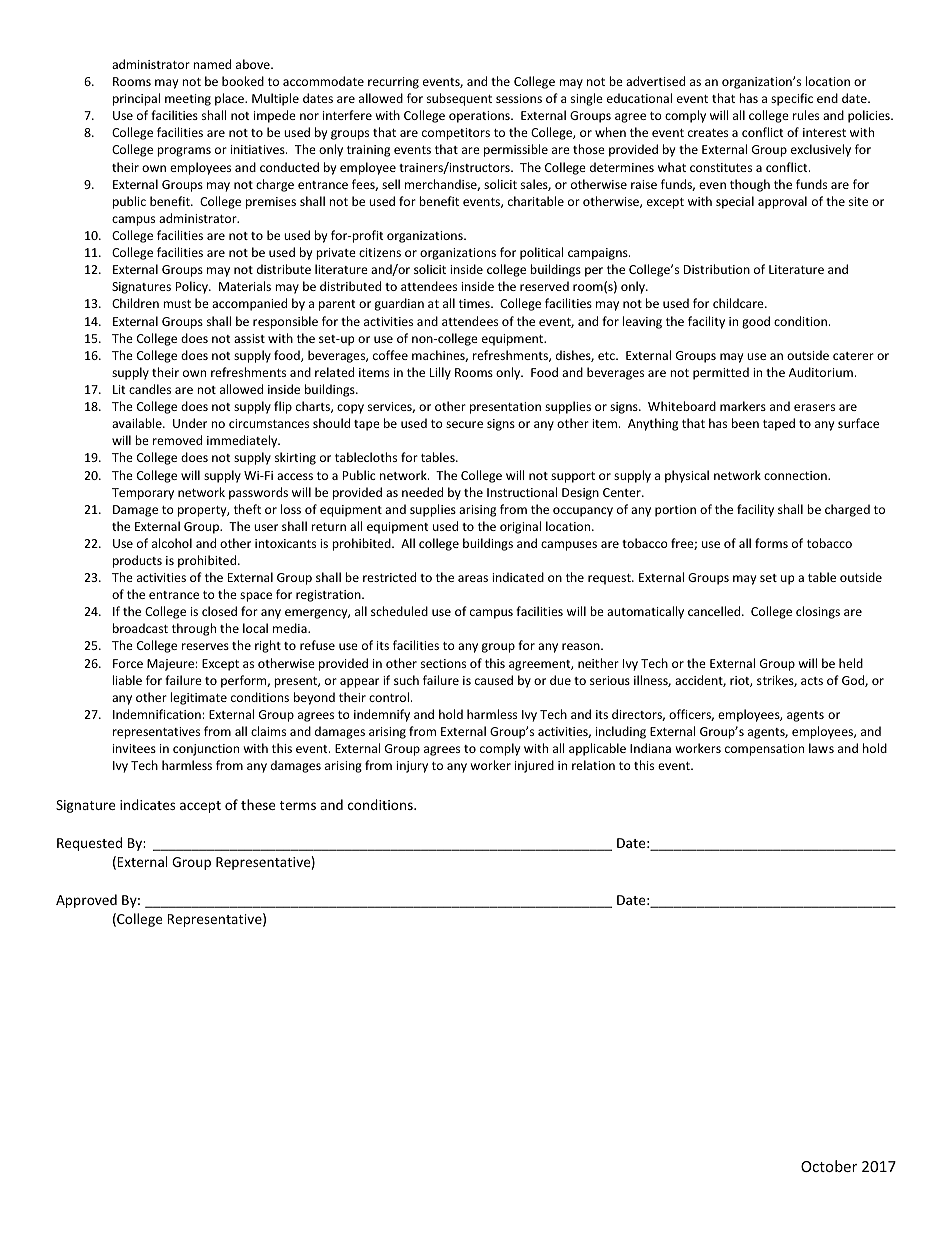 This screenshot has width=952, height=1233. I want to click on specific, so click(792, 99).
